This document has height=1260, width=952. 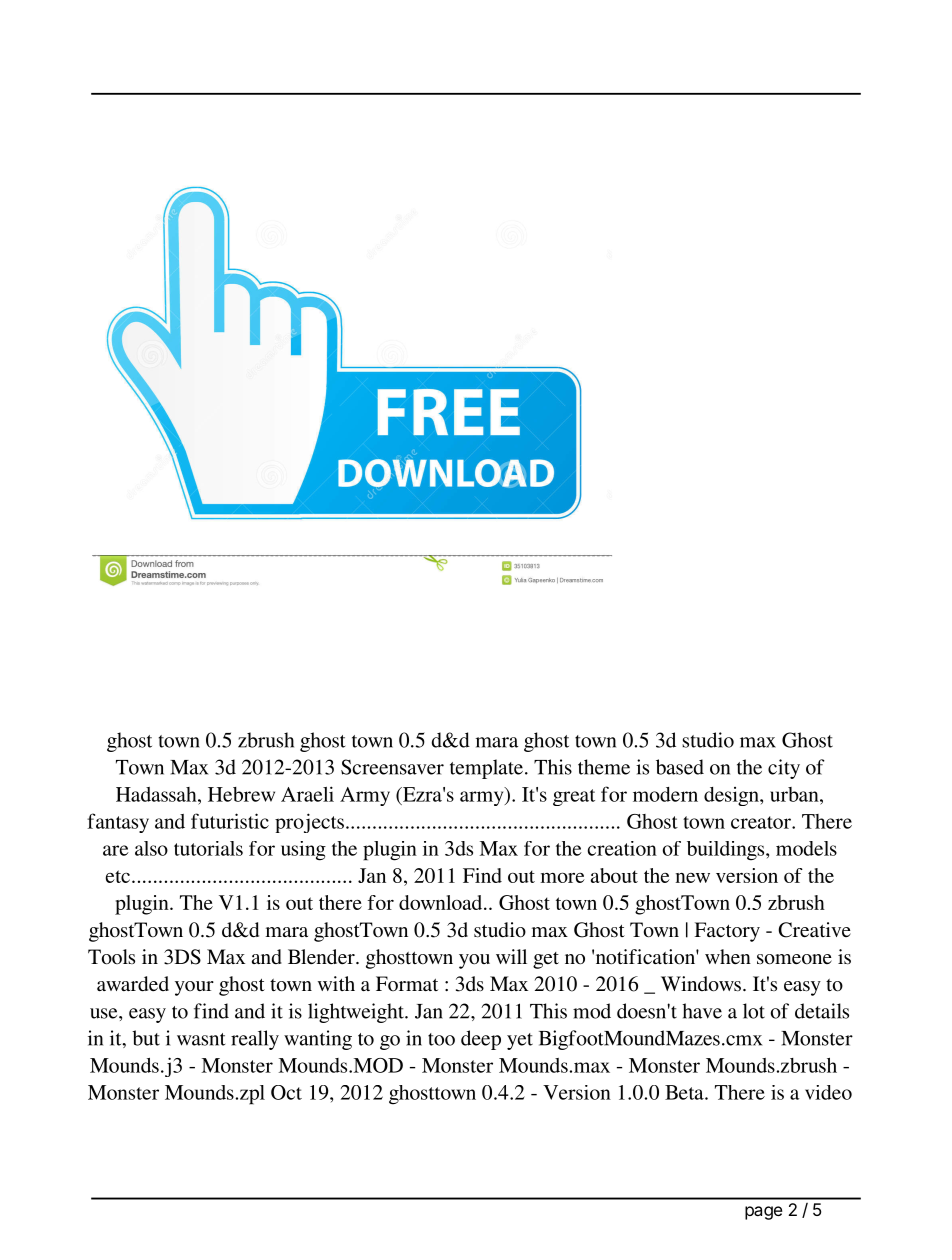 I want to click on etc, so click(x=119, y=876).
